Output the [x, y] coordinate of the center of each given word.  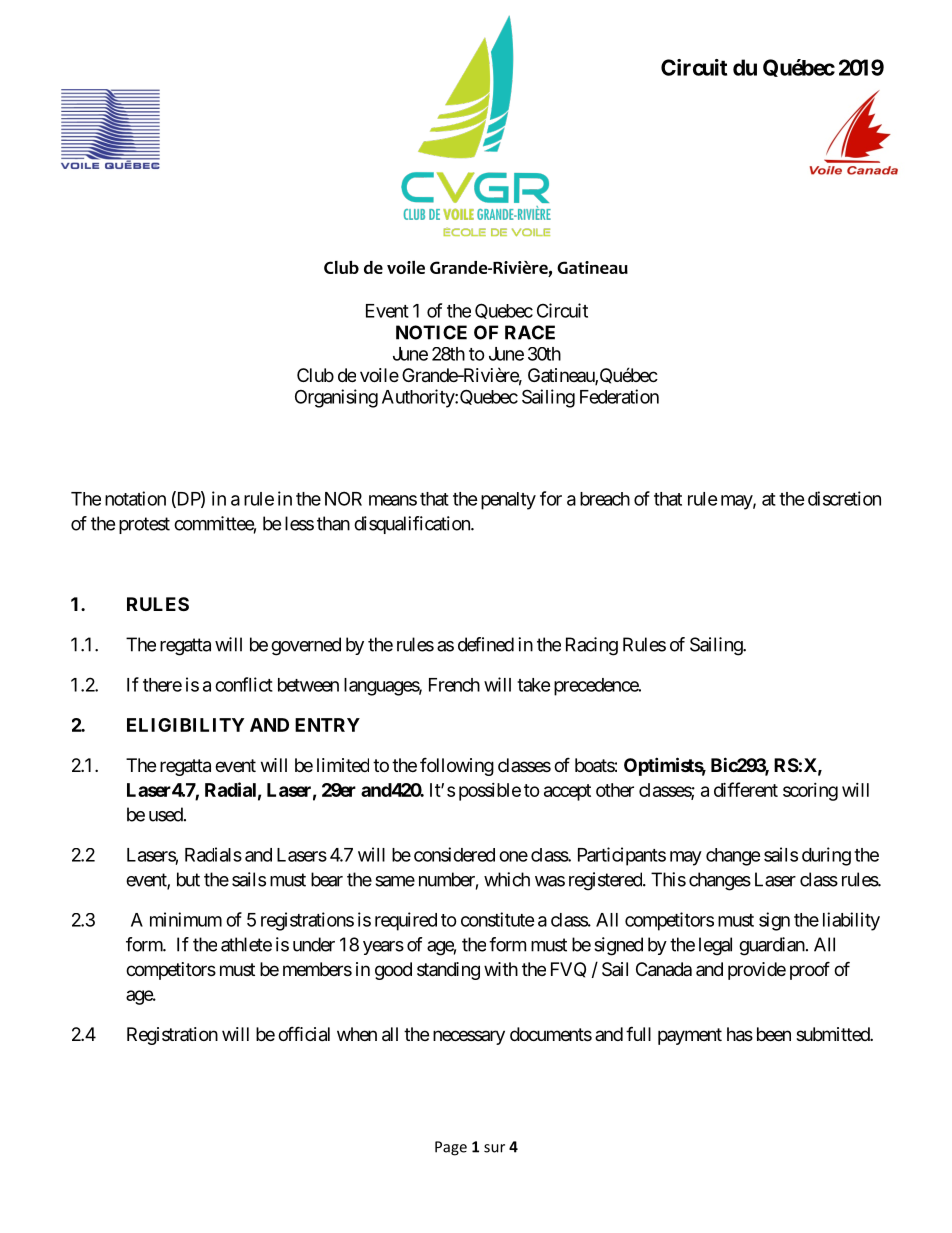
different [746, 789]
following [457, 766]
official [304, 1034]
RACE [530, 332]
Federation [619, 396]
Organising [336, 398]
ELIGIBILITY [185, 725]
